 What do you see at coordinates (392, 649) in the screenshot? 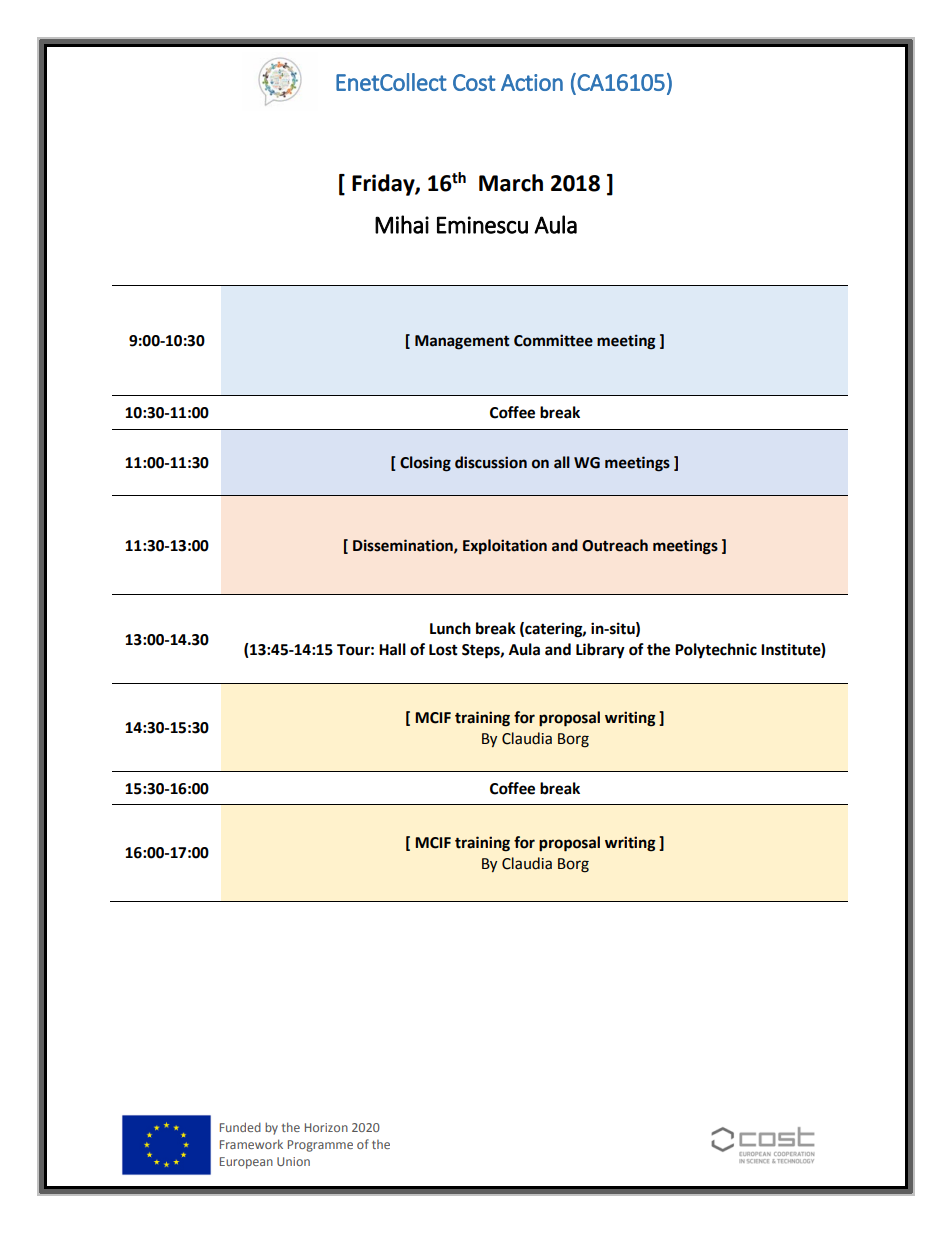
I see `Hall` at bounding box center [392, 649].
